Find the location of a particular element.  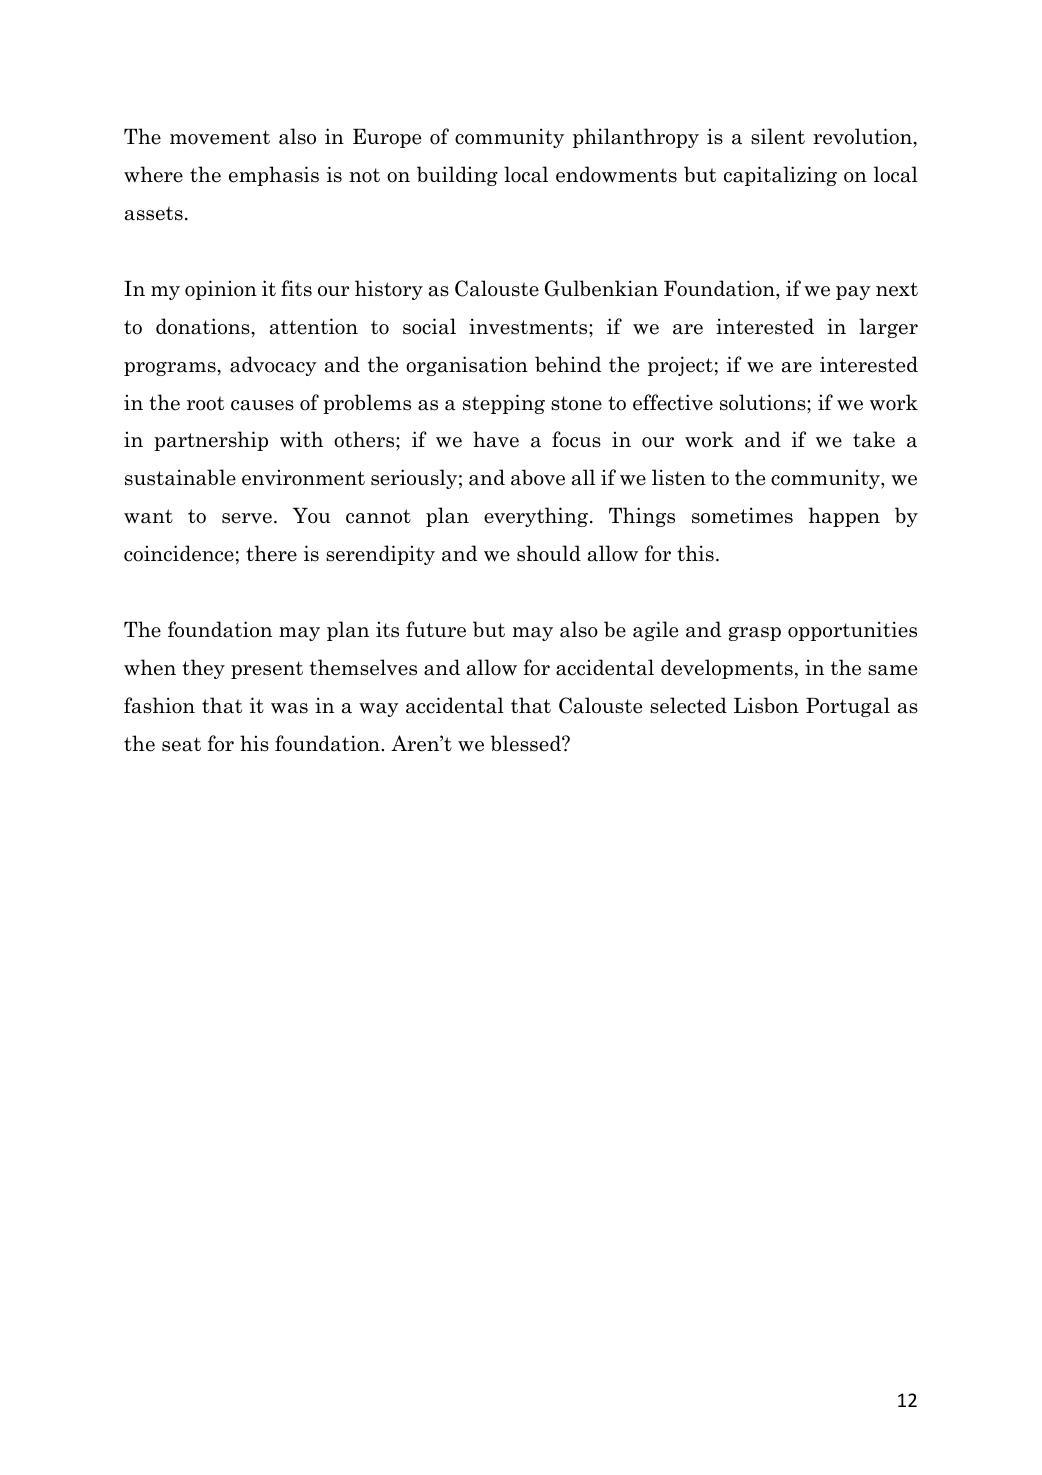

happen is located at coordinates (844, 517).
